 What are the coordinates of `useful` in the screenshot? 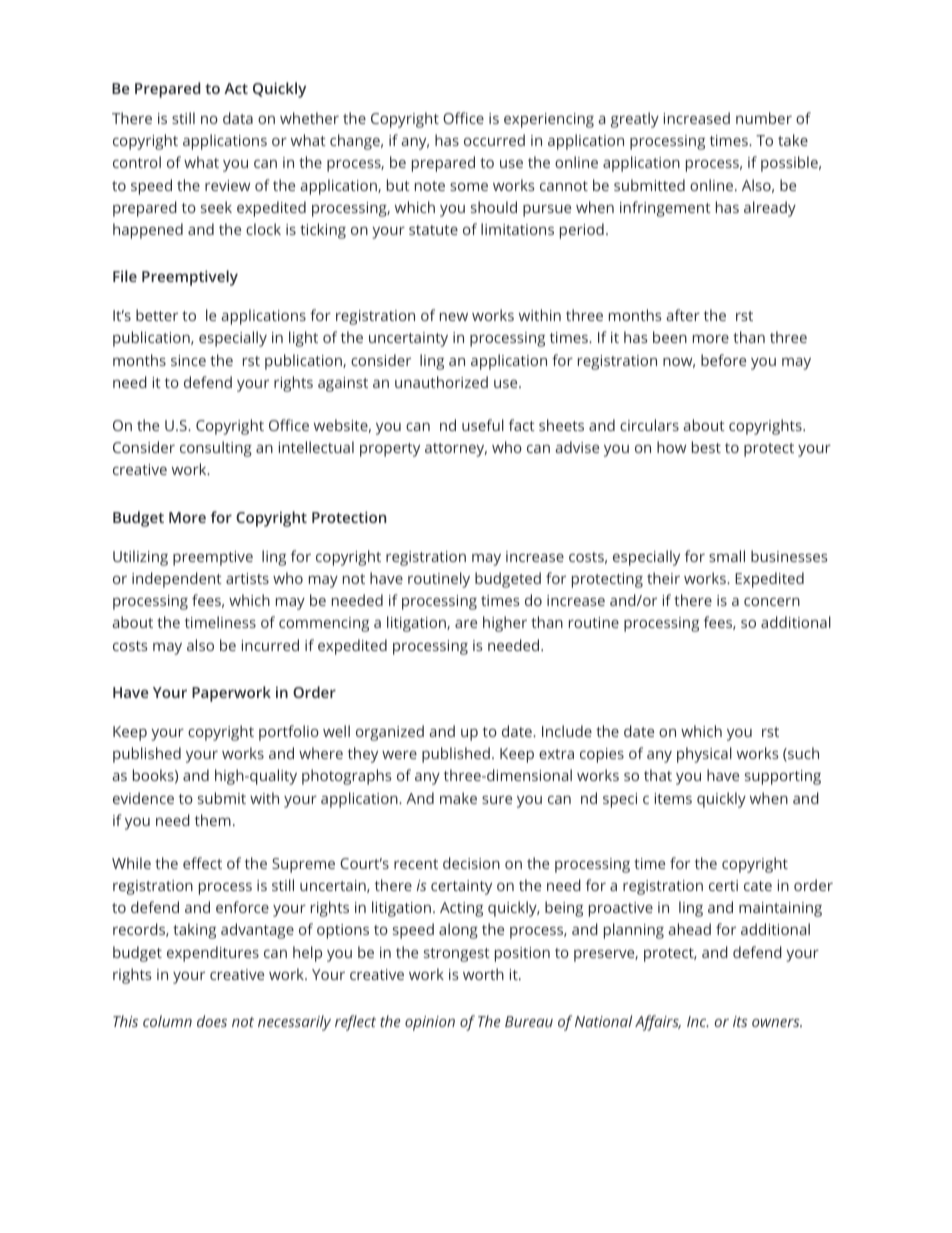 It's located at (483, 425).
